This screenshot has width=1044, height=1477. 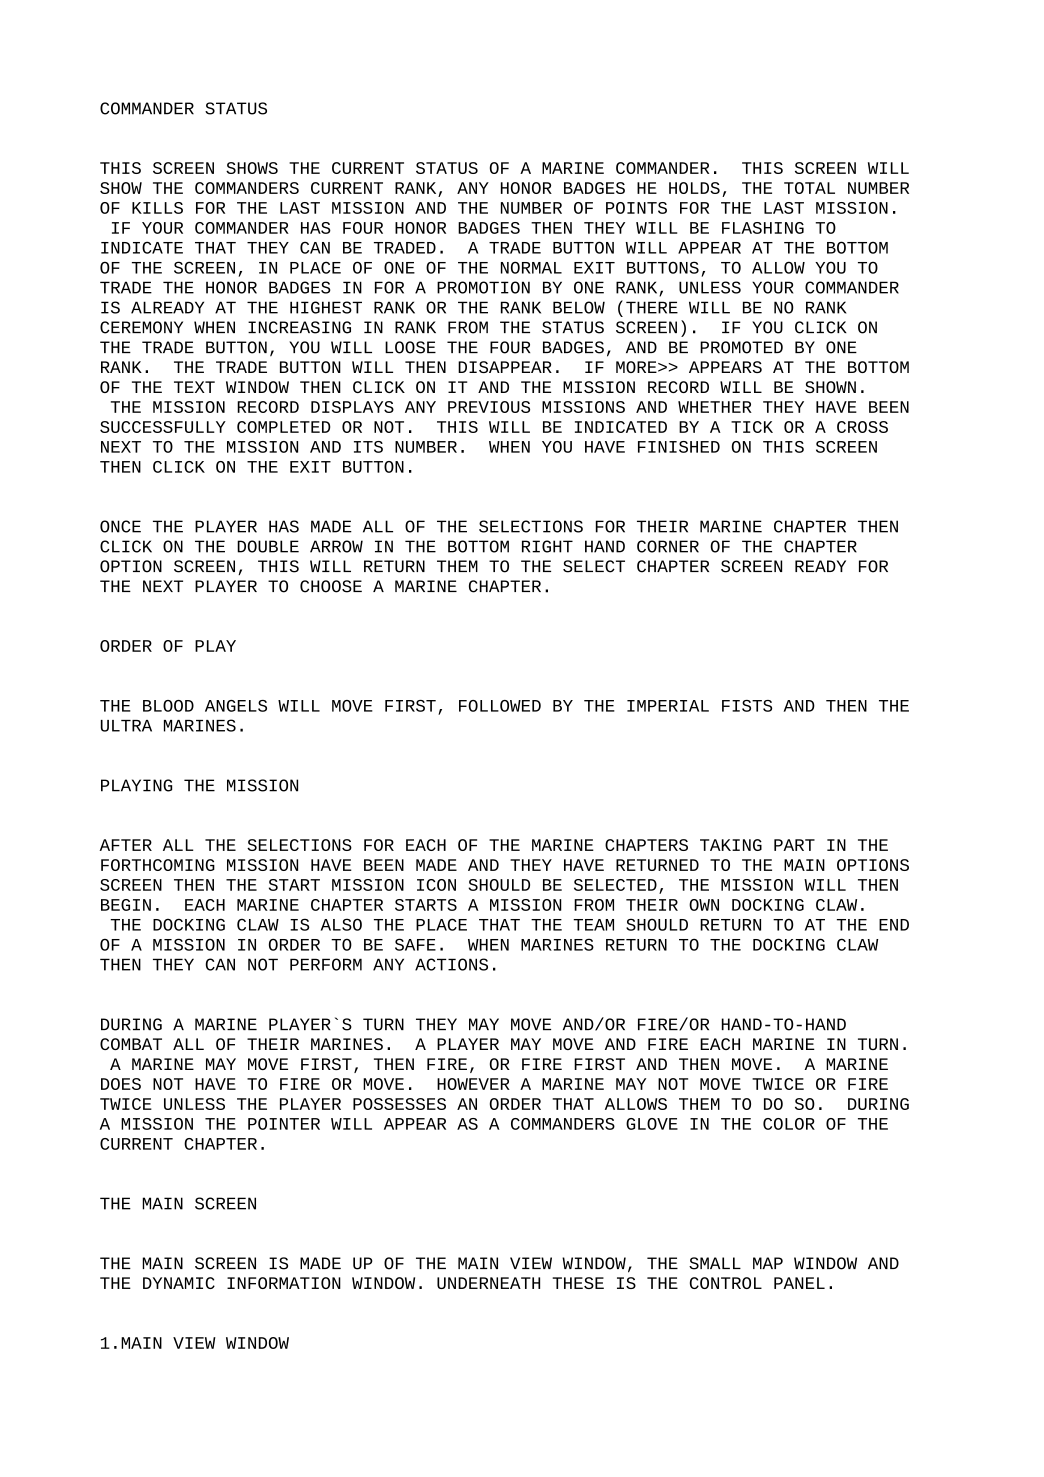 I want to click on PART, so click(x=794, y=845).
